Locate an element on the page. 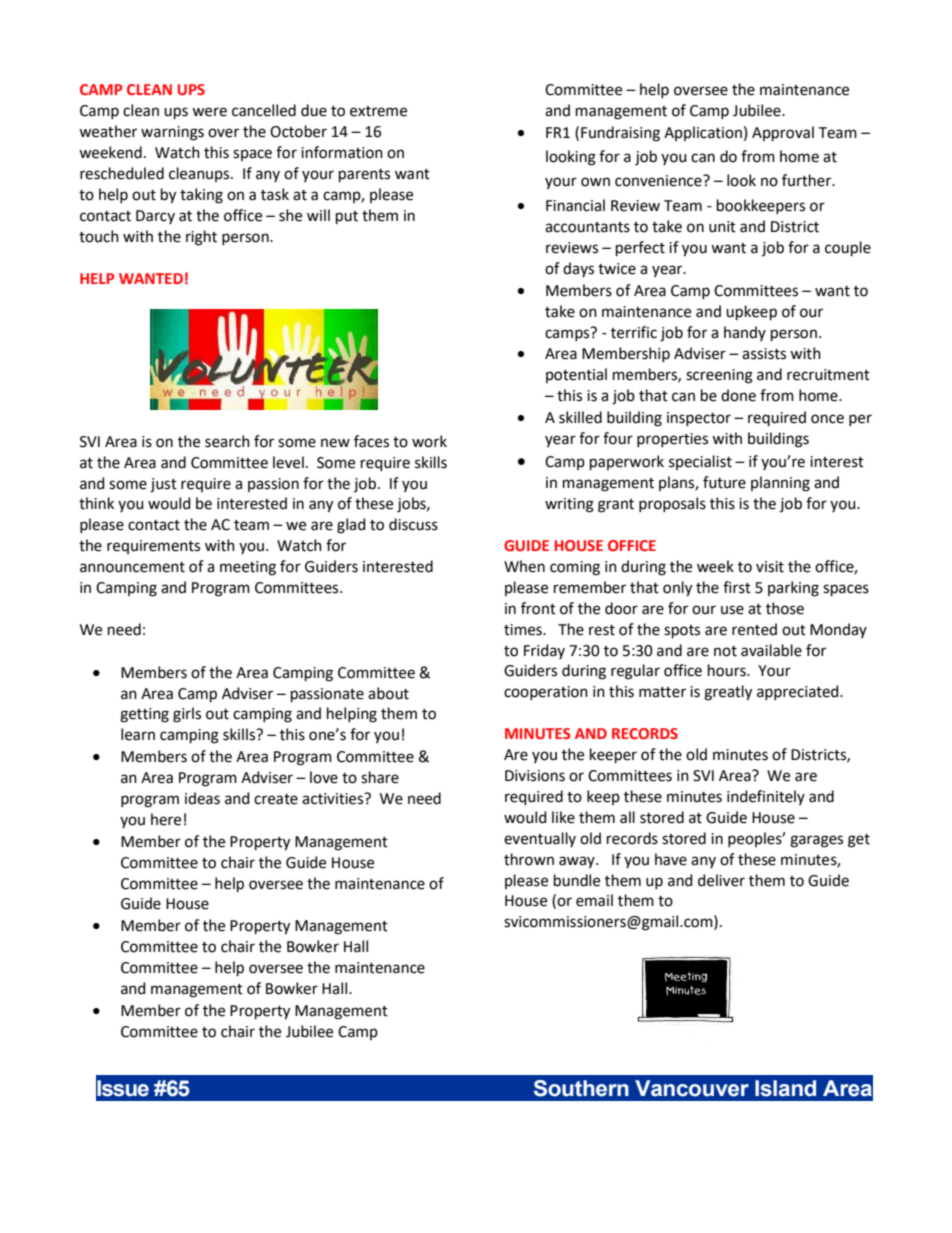 This page has height=1233, width=952. warnings is located at coordinates (172, 133).
